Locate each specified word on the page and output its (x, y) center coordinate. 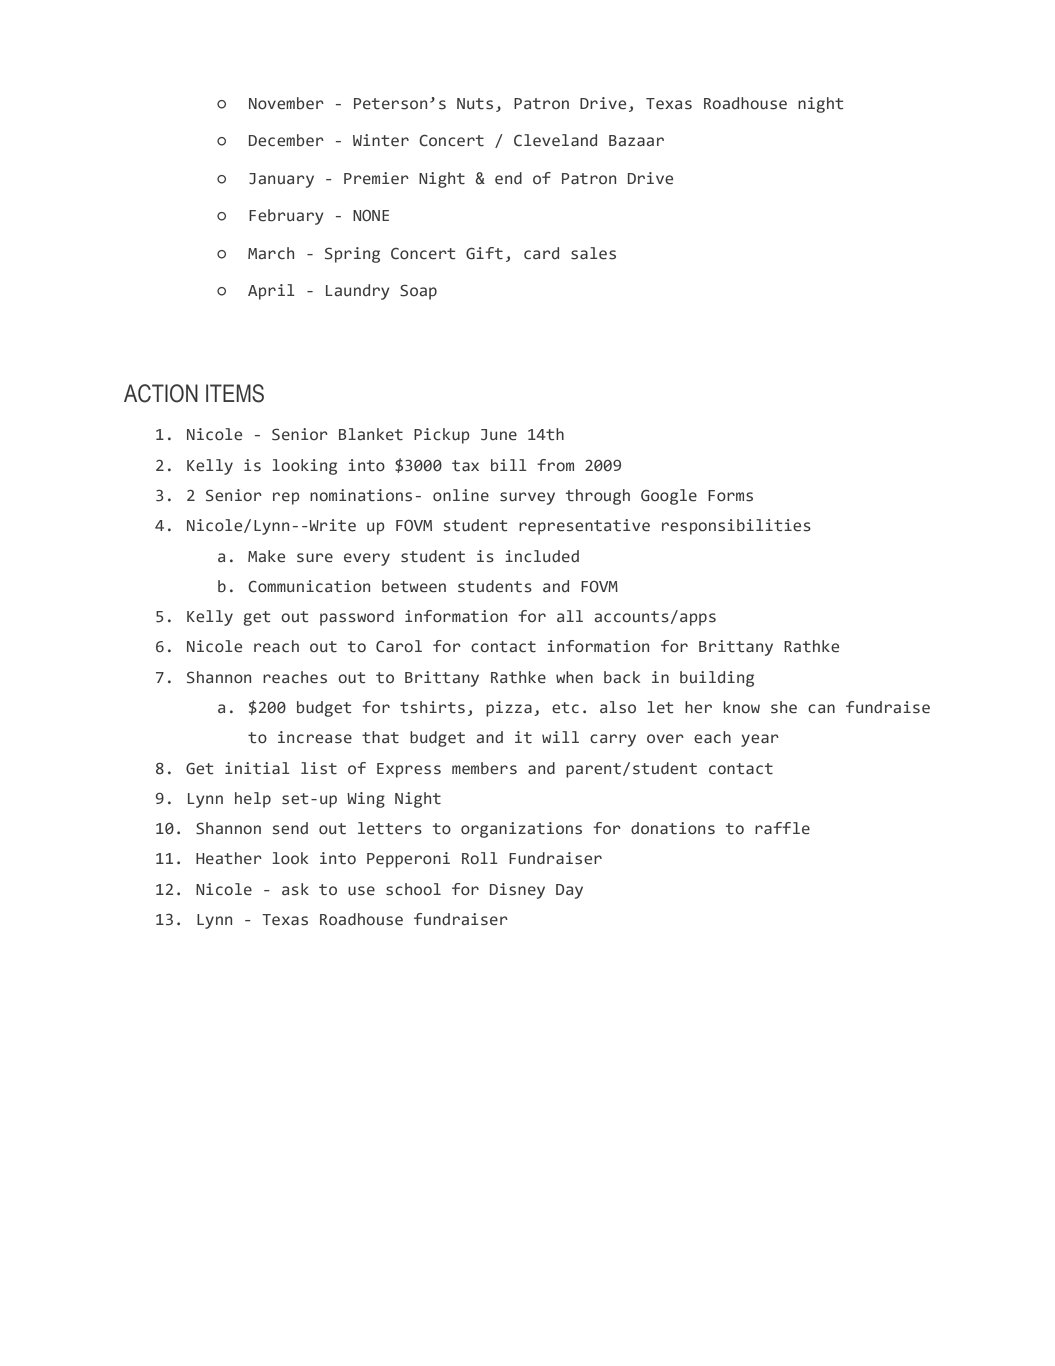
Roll (480, 858)
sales (593, 253)
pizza (509, 709)
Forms (730, 496)
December (286, 140)
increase (315, 737)
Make (266, 556)
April (271, 292)
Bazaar (636, 141)
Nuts (475, 104)
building (717, 679)
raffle (782, 828)
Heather (229, 858)
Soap (418, 292)
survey (527, 498)
